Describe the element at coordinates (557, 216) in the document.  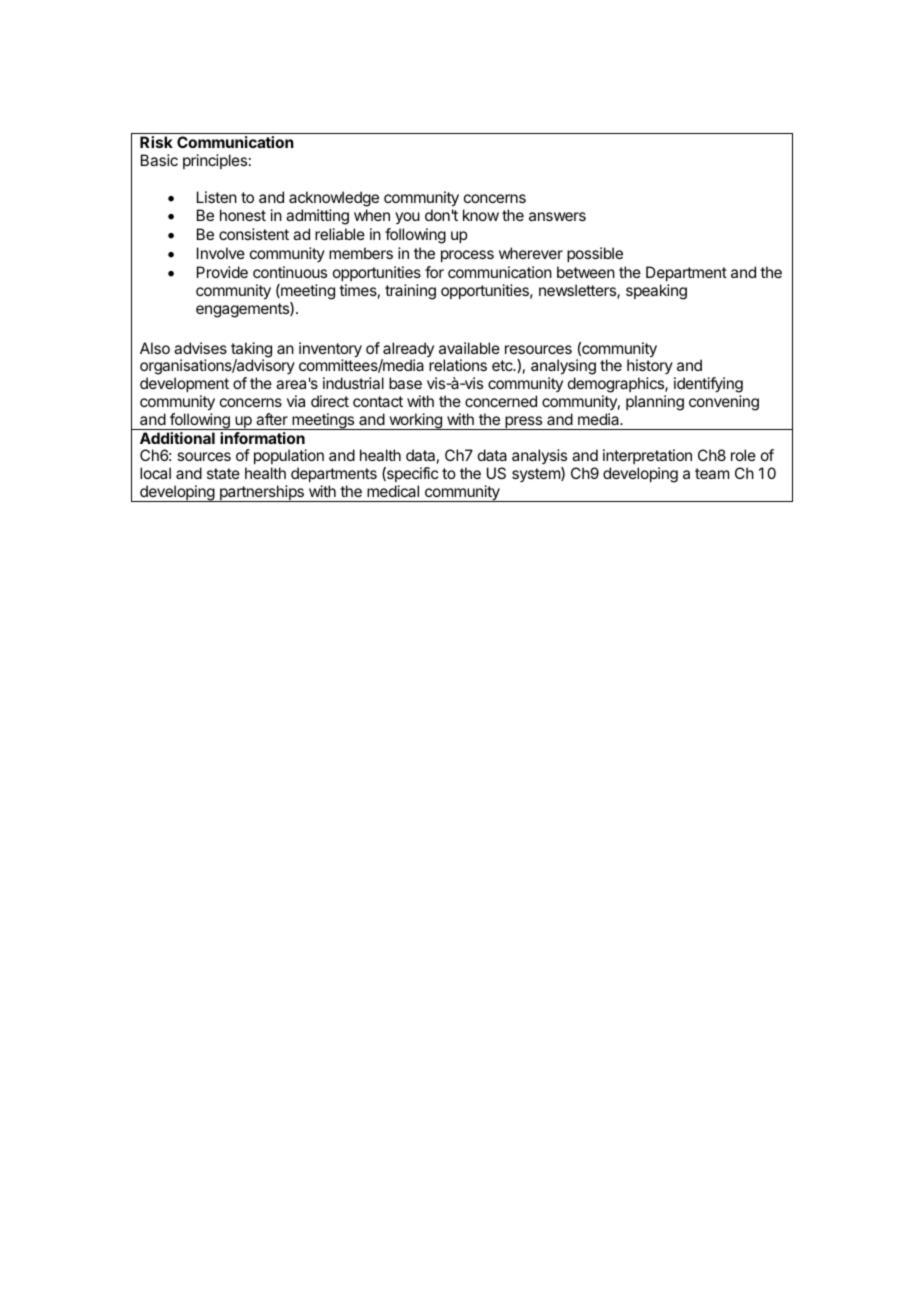
I see `answers` at that location.
